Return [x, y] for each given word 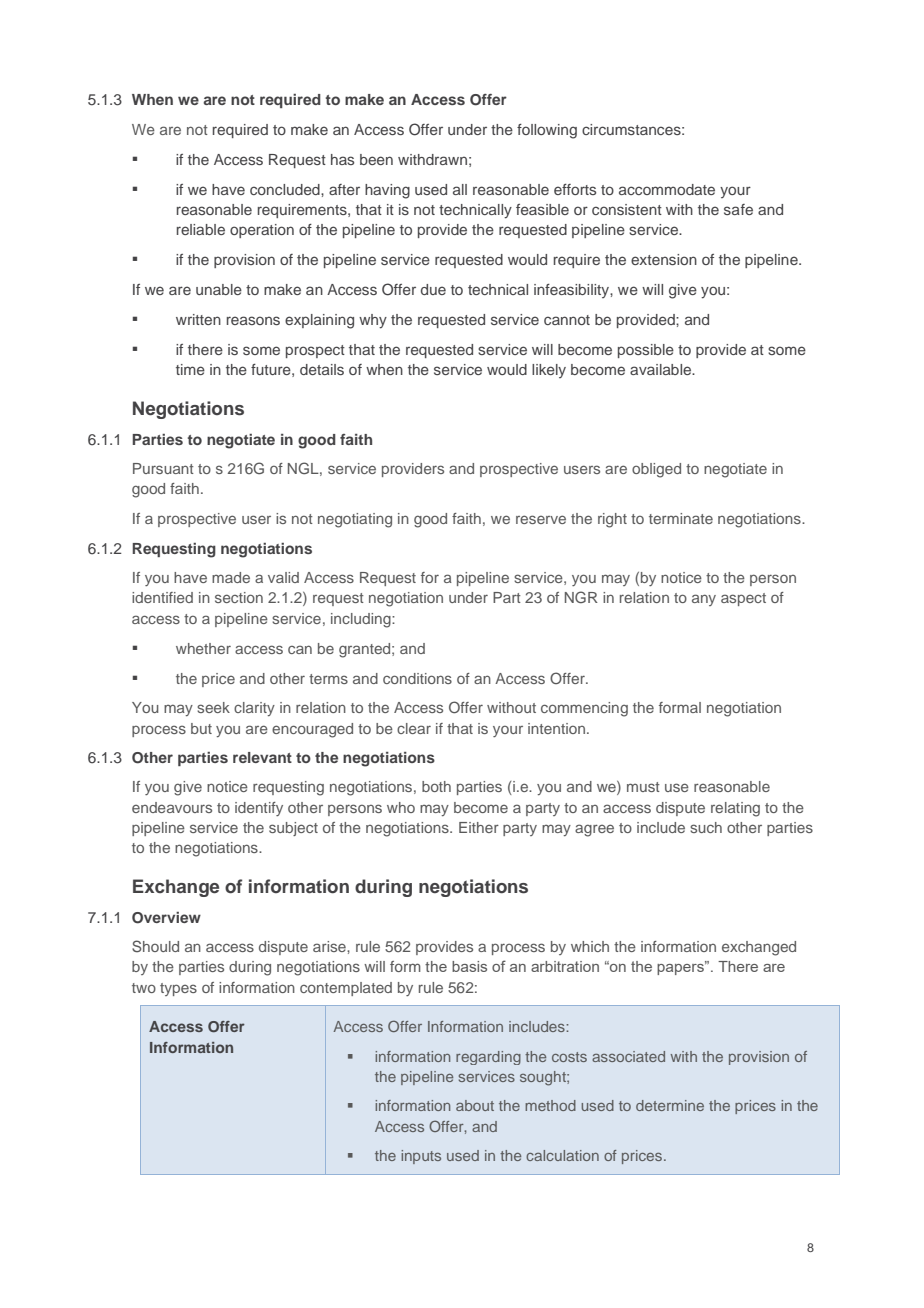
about [475, 1105]
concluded [286, 189]
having [387, 191]
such [706, 827]
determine [670, 1105]
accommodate [667, 189]
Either [479, 827]
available [661, 369]
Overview [166, 918]
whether [203, 648]
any [704, 600]
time [190, 369]
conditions [417, 678]
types [178, 989]
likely [549, 371]
